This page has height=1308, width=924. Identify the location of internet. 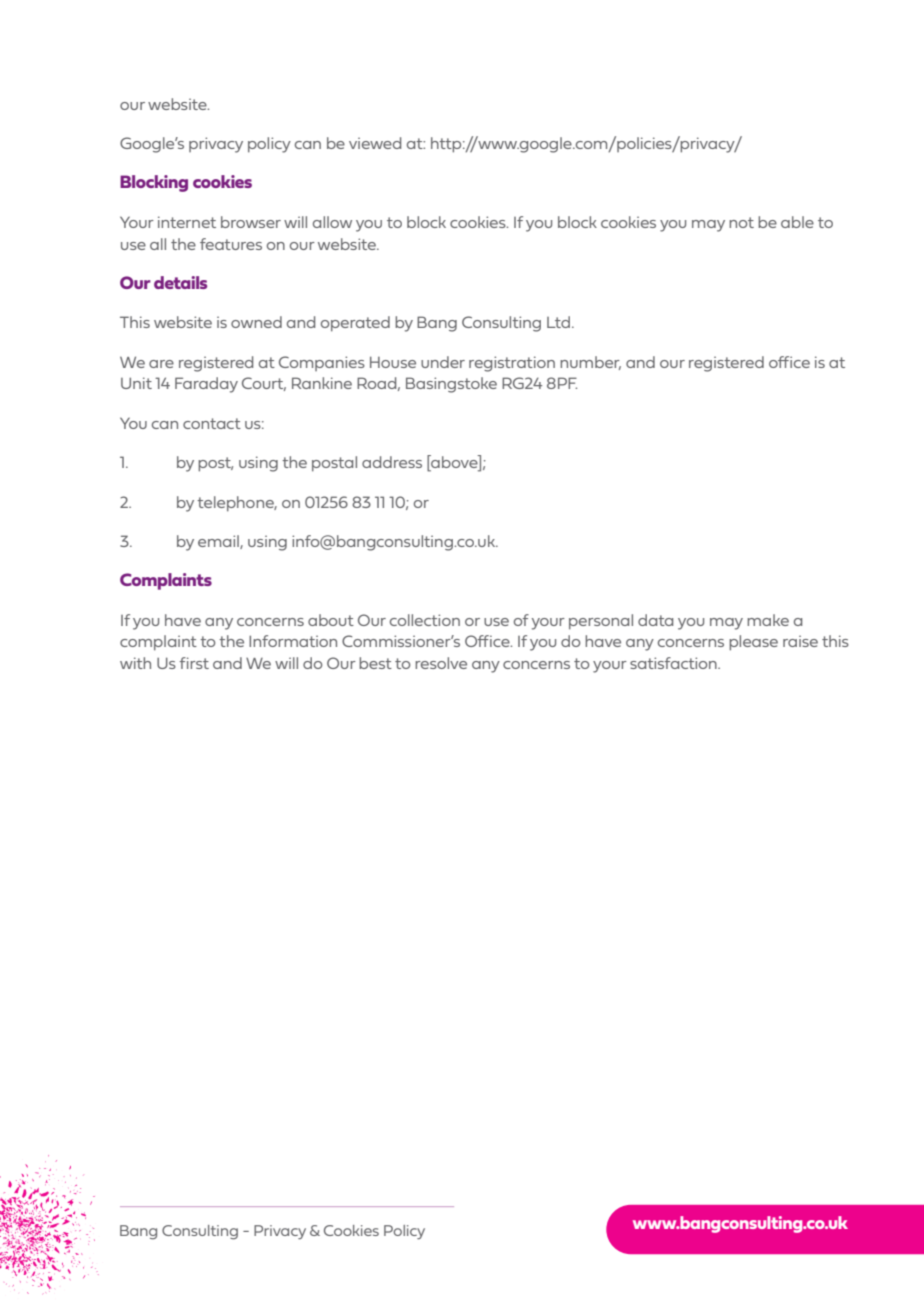
(187, 222).
